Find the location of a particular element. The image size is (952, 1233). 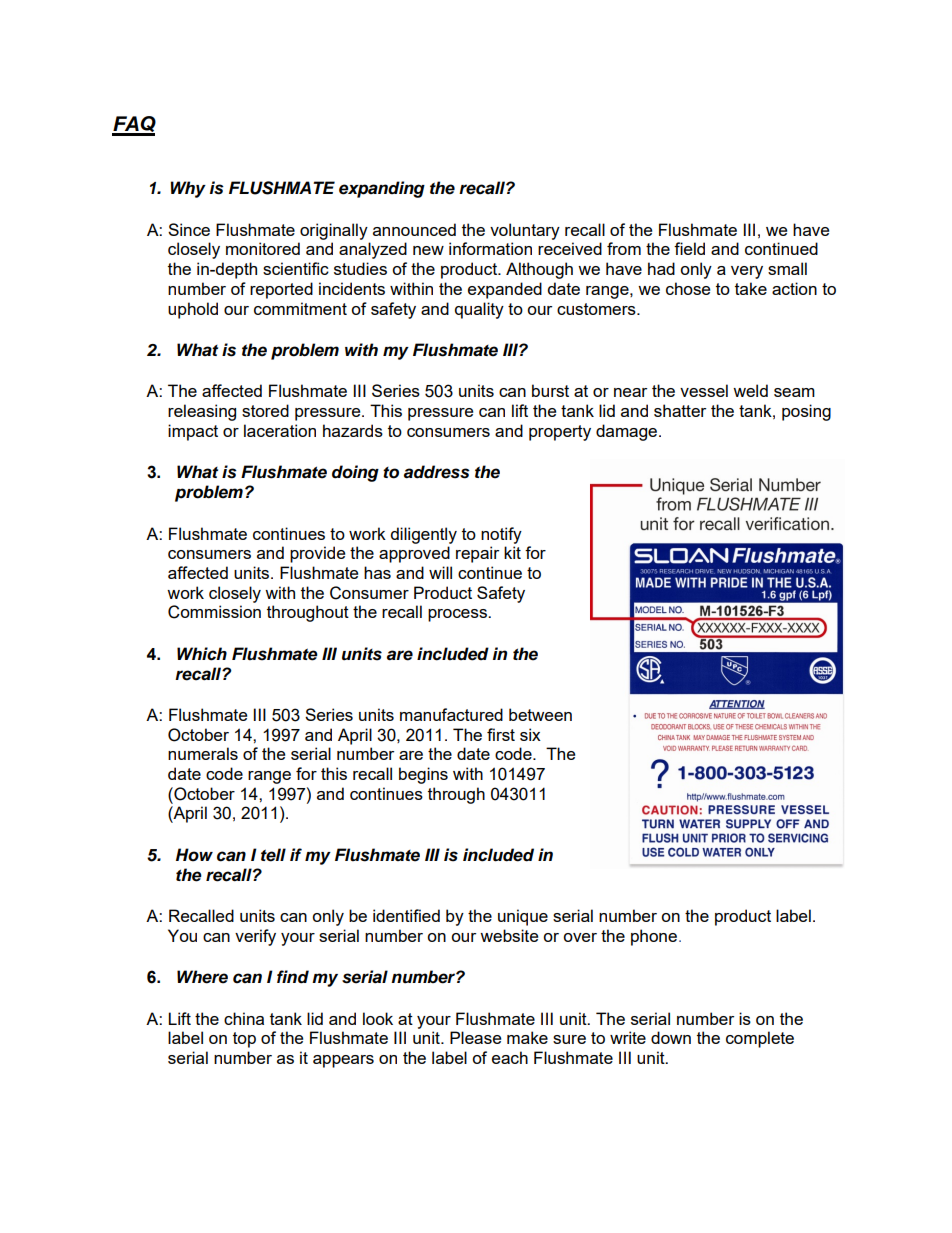

field is located at coordinates (689, 248).
